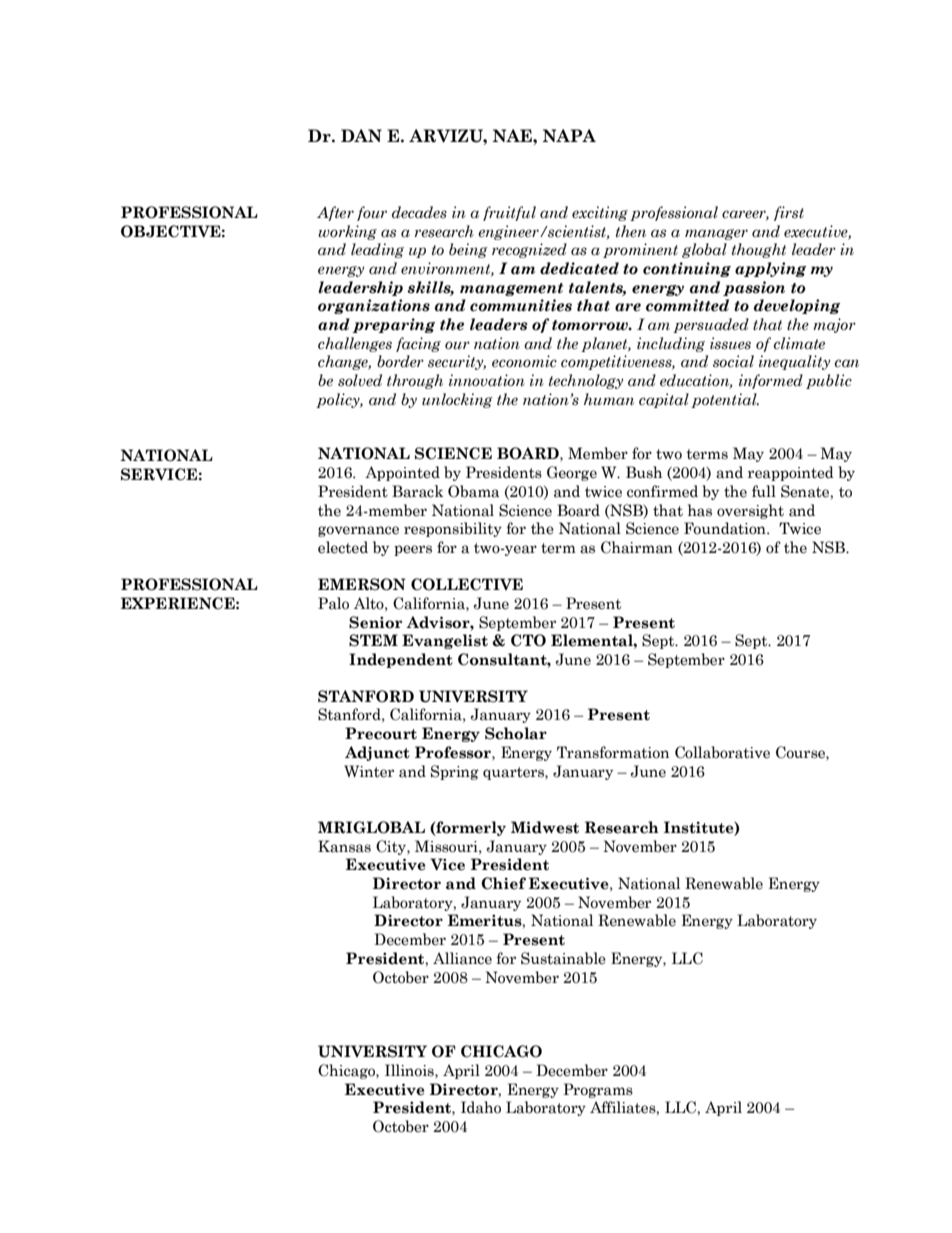 This page has height=1233, width=952. I want to click on George, so click(572, 473).
